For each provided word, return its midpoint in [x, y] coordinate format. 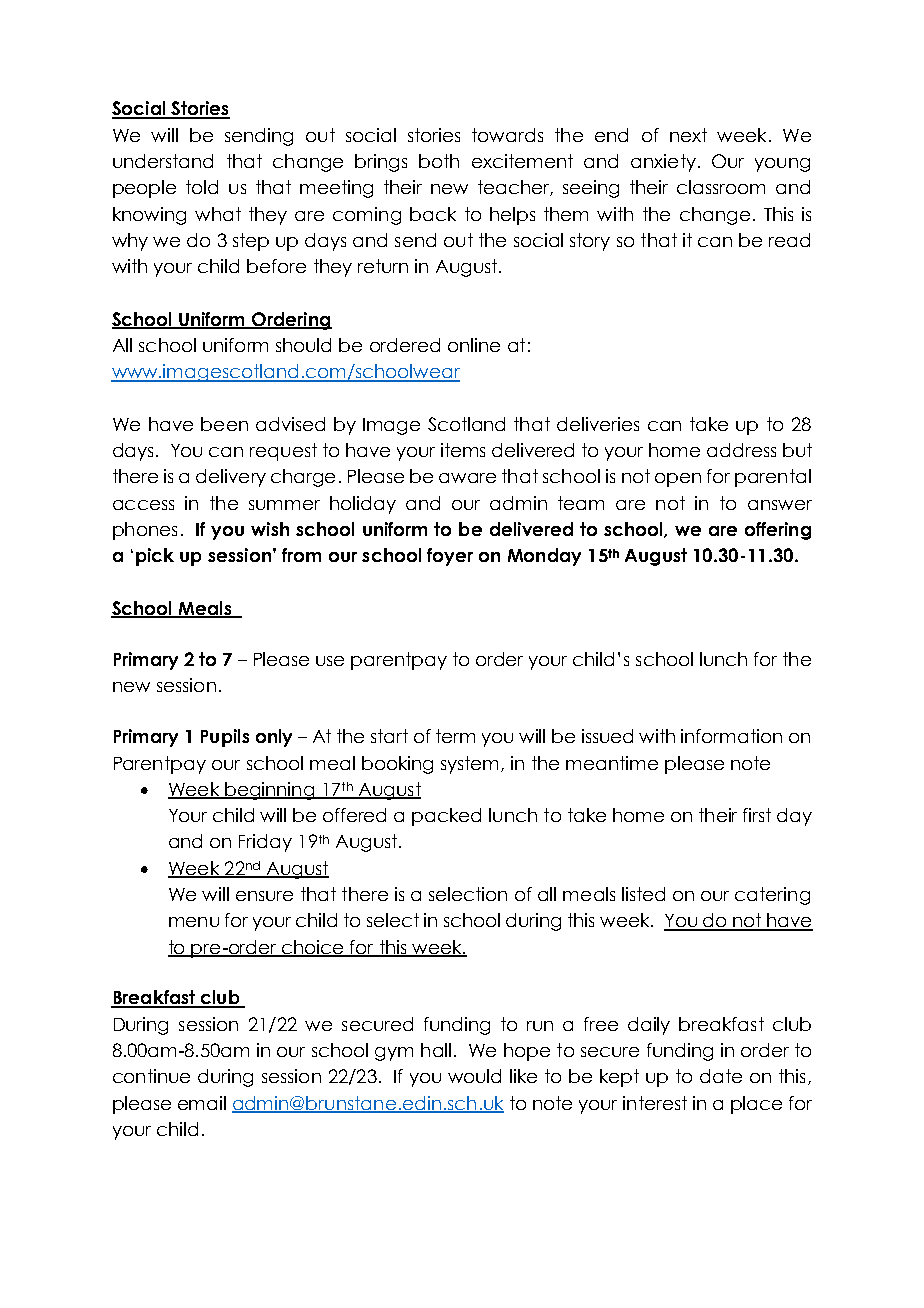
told [202, 187]
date [721, 1076]
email [202, 1103]
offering [778, 531]
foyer [450, 557]
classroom [721, 187]
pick [155, 557]
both [439, 161]
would [474, 1076]
